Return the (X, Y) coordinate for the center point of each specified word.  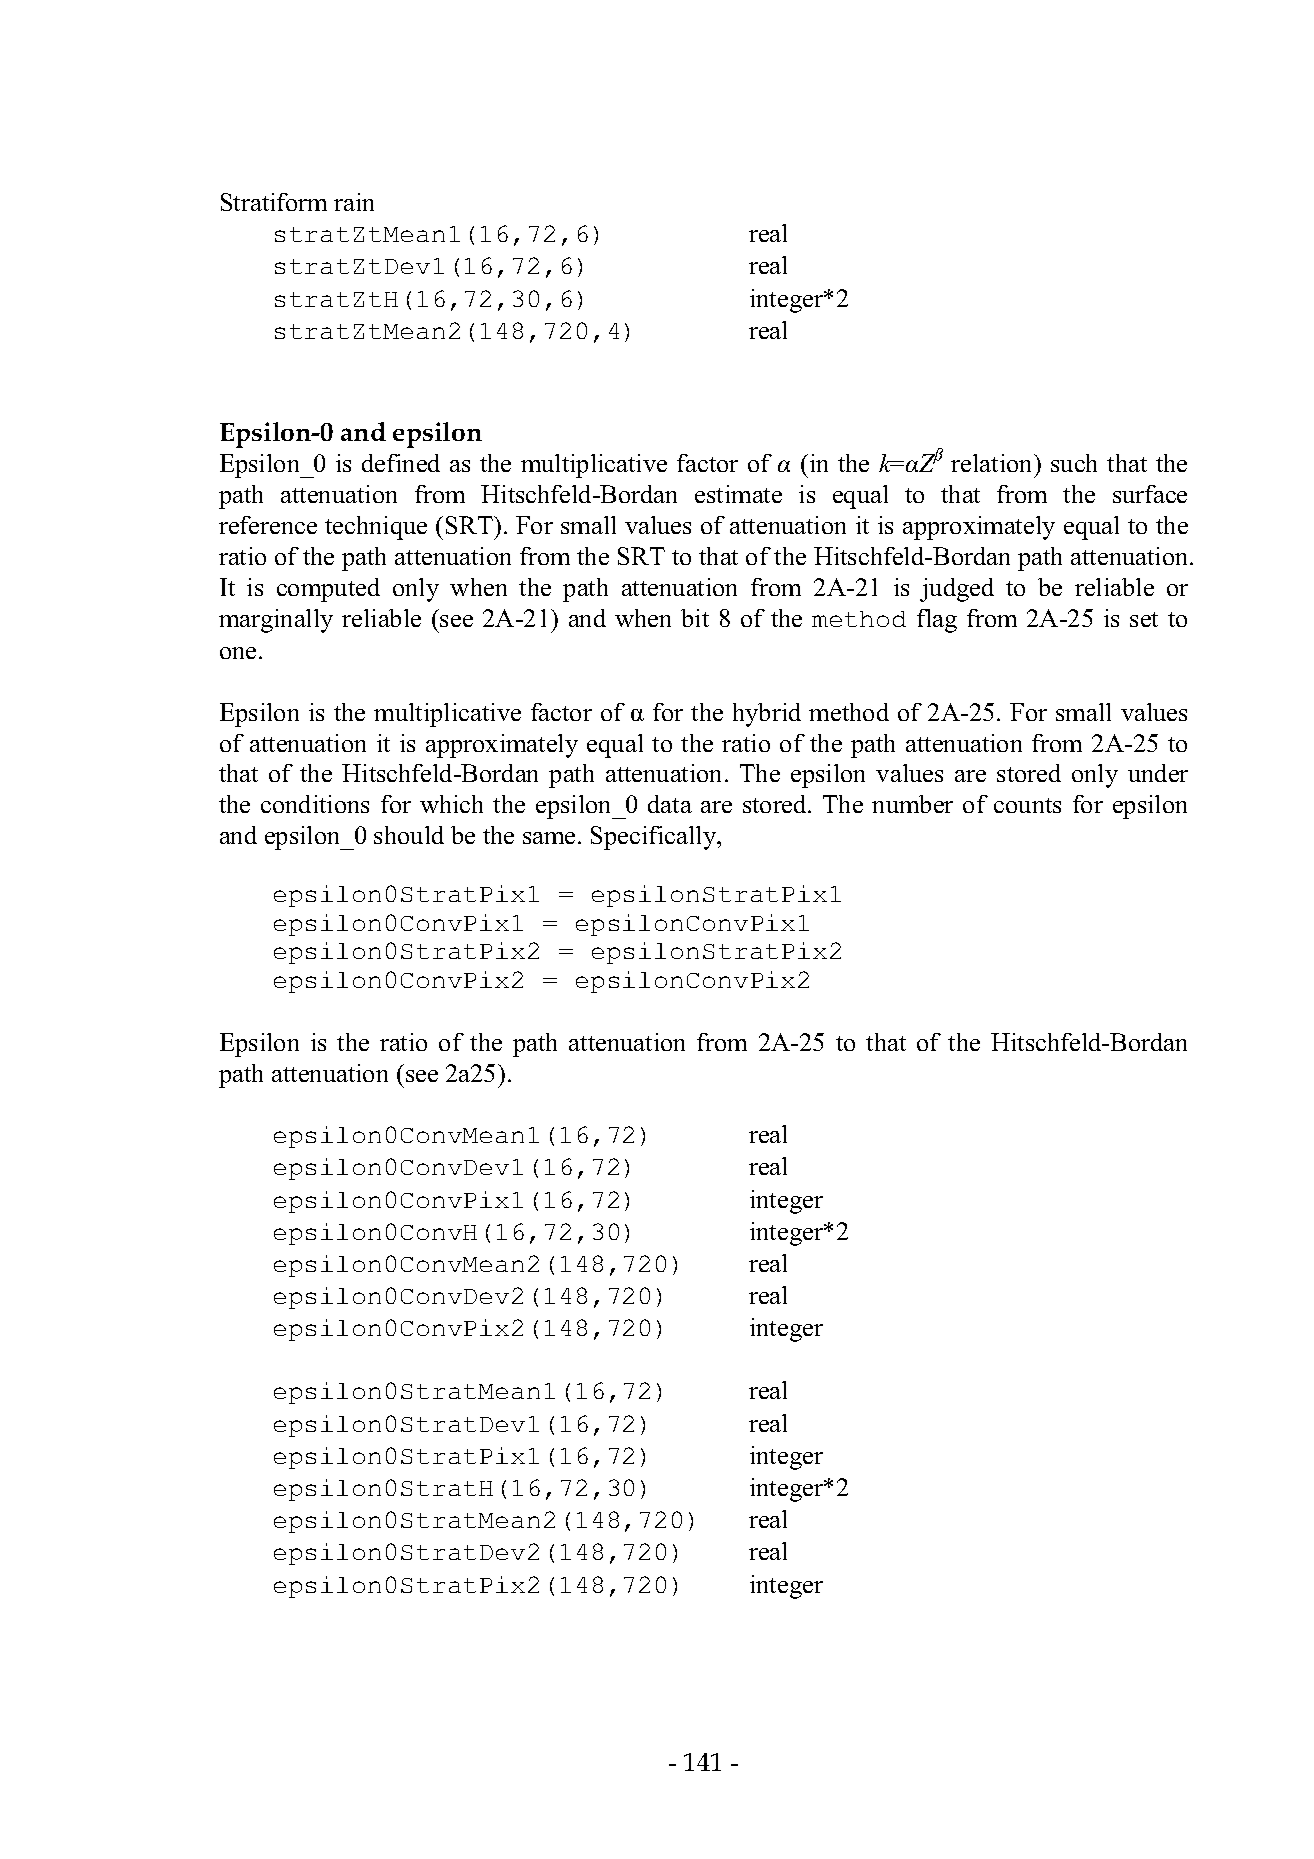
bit (695, 618)
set (1144, 619)
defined (401, 463)
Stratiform (274, 202)
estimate (738, 494)
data (670, 804)
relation (993, 463)
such (1074, 463)
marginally (276, 621)
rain (354, 202)
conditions (315, 804)
